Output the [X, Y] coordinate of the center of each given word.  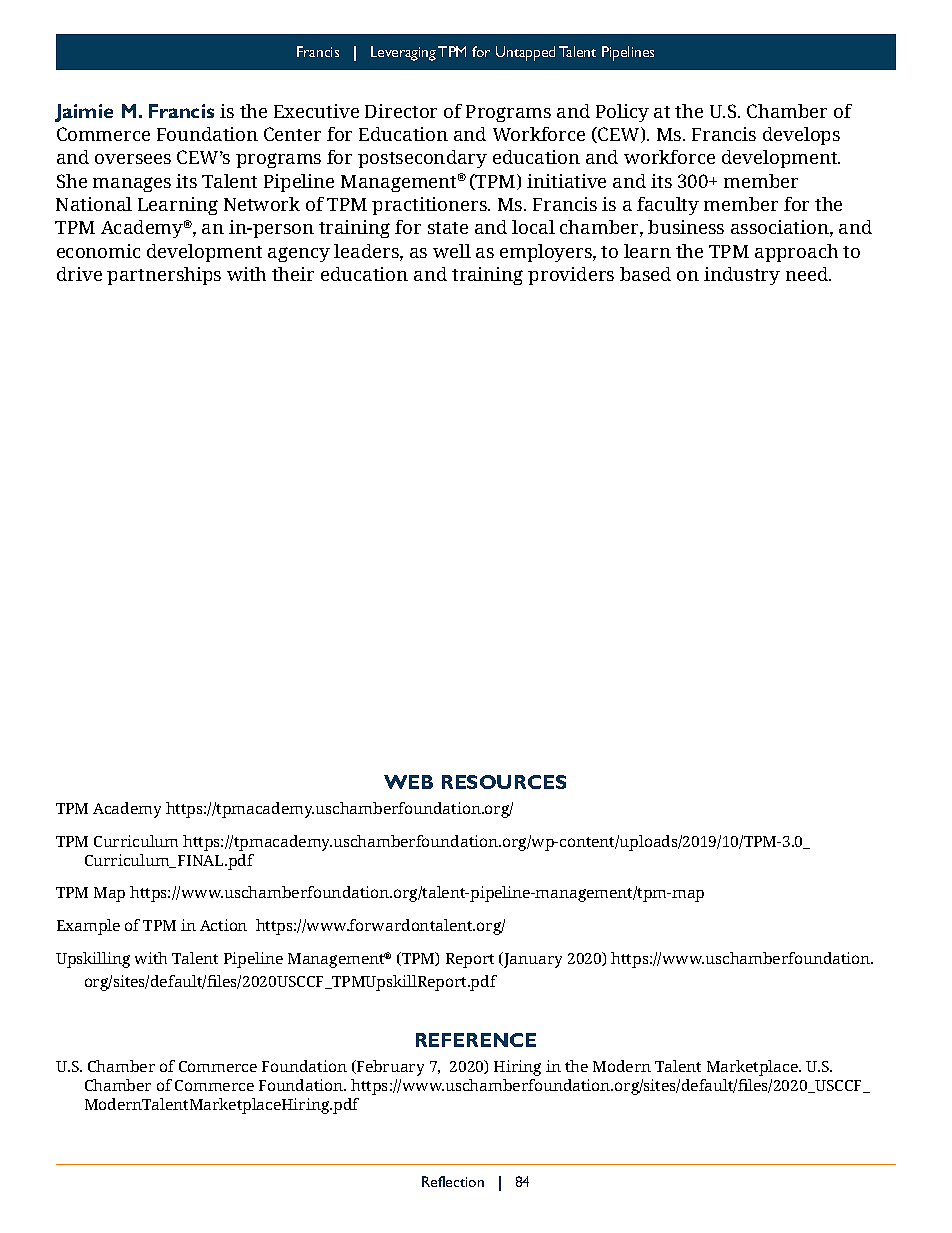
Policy [622, 113]
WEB [408, 782]
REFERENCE [476, 1040]
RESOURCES [504, 782]
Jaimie [84, 113]
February [389, 1068]
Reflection [453, 1181]
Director [401, 111]
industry [742, 276]
